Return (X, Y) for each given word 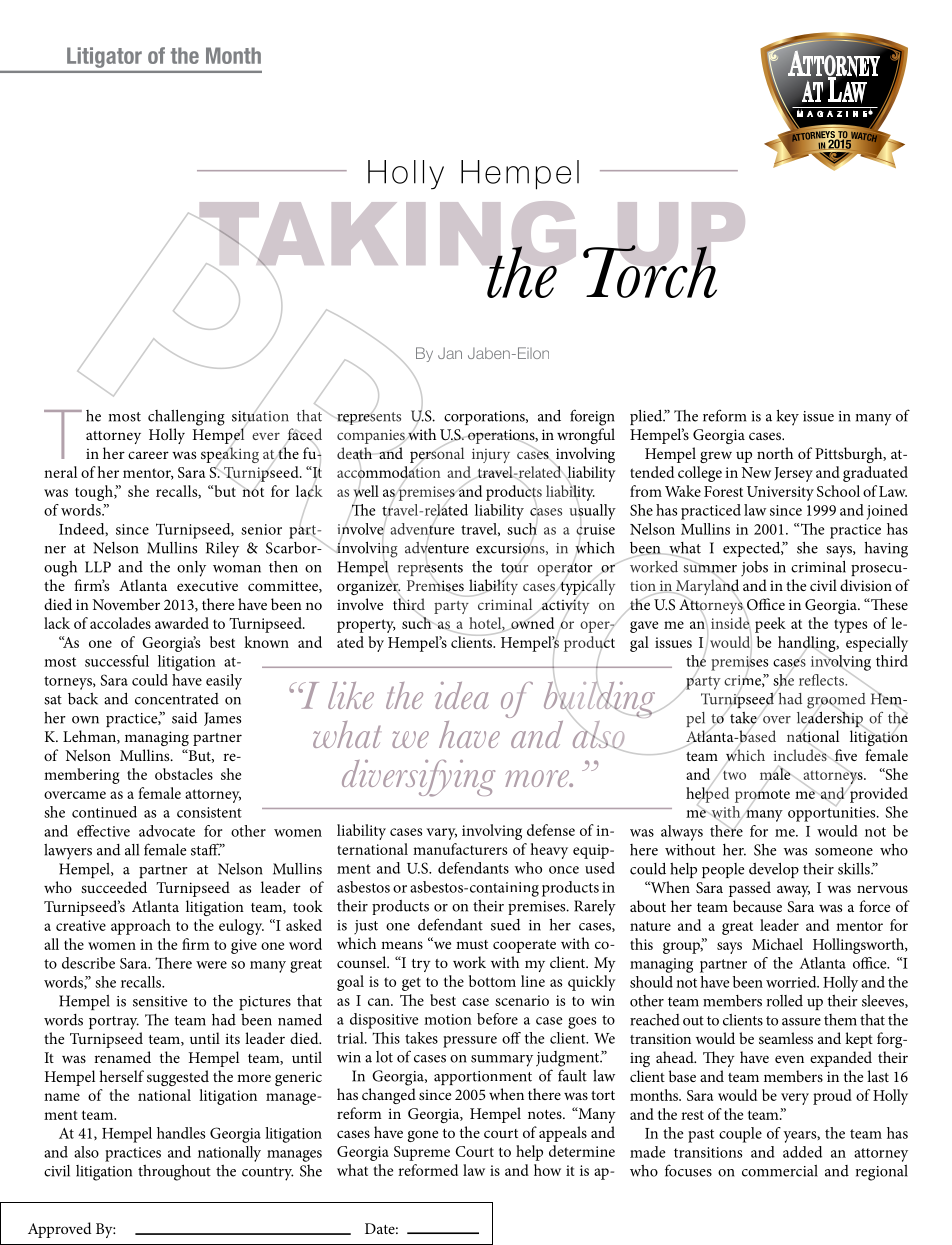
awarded (182, 623)
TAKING (386, 235)
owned (531, 622)
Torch (650, 270)
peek (770, 625)
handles (181, 1133)
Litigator (104, 57)
